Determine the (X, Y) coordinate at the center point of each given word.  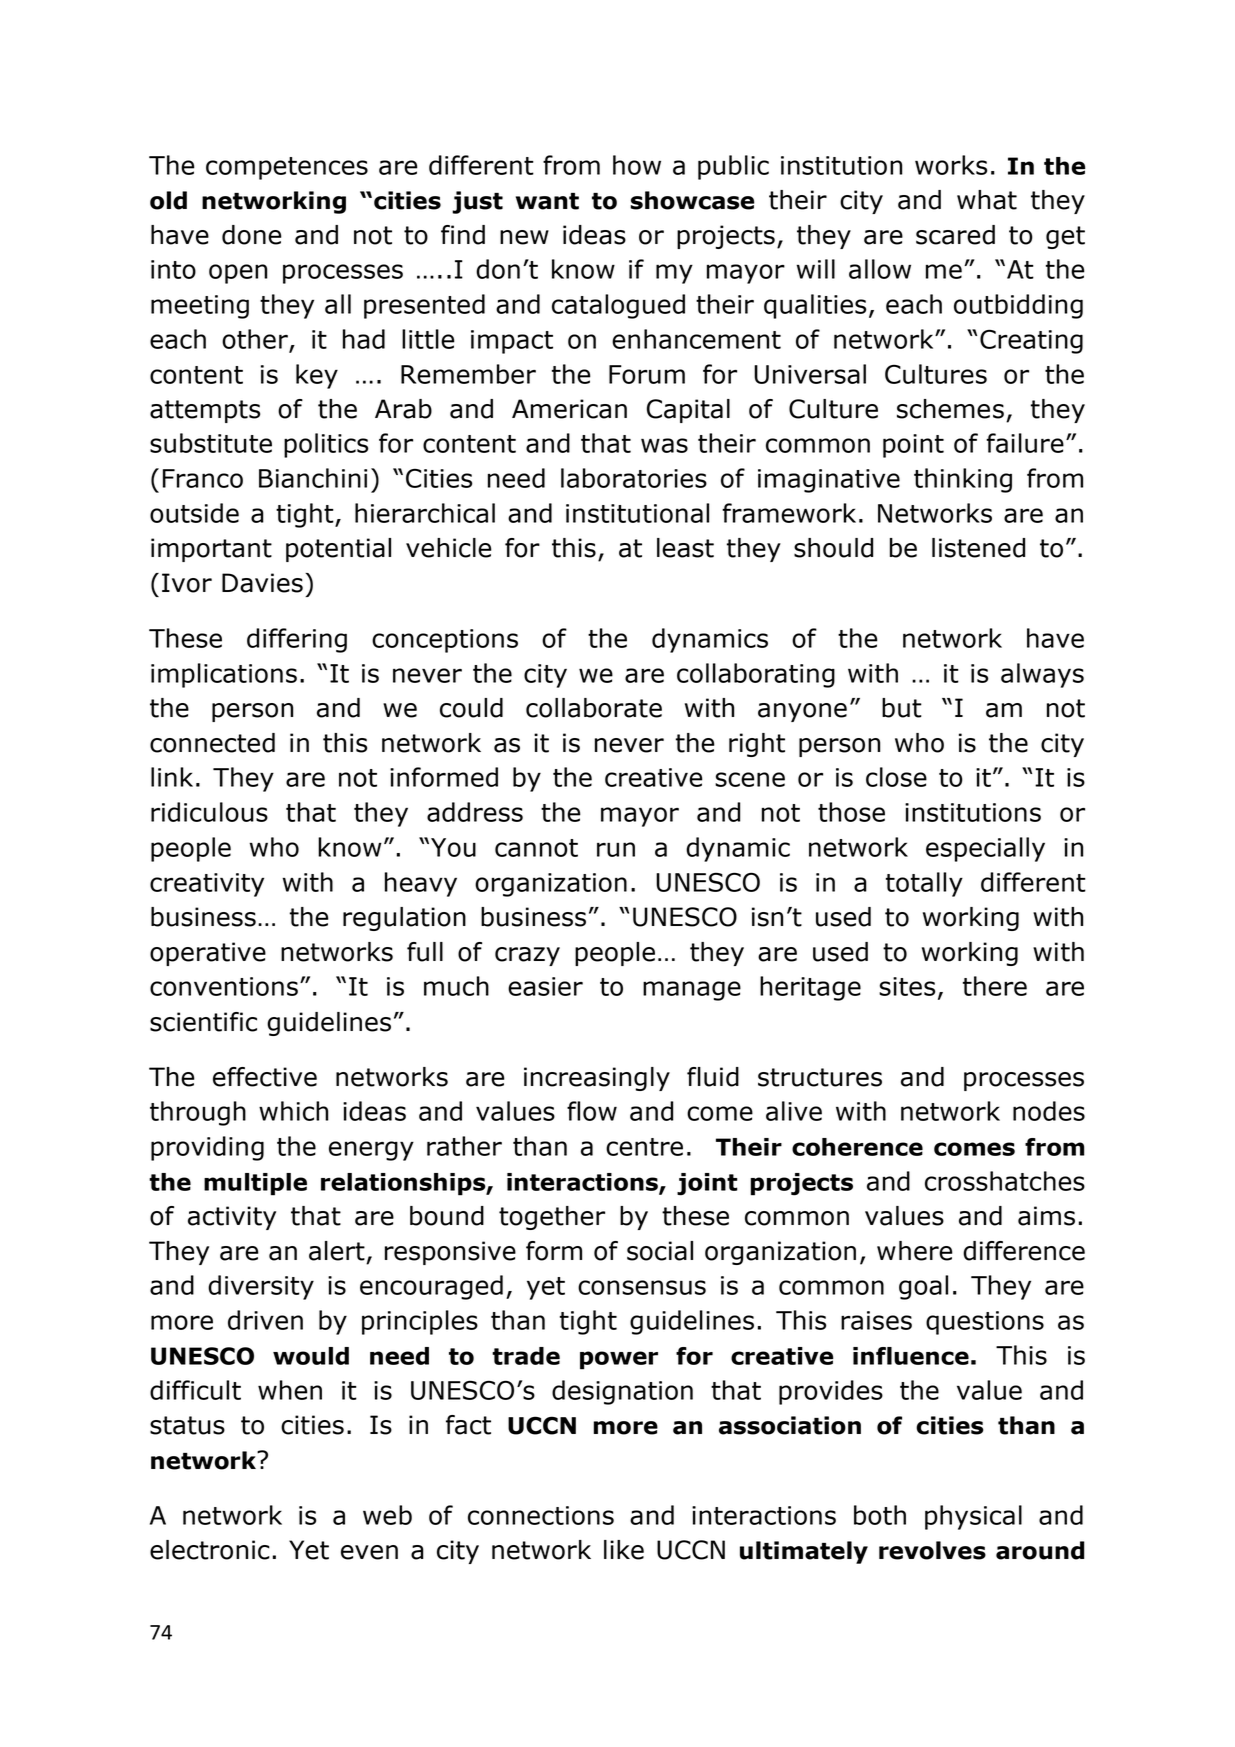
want (547, 201)
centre (644, 1147)
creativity (207, 885)
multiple (255, 1184)
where (915, 1251)
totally (924, 884)
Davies (262, 583)
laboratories (634, 478)
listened (978, 548)
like (624, 1550)
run (616, 849)
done (252, 235)
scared (955, 235)
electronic (210, 1550)
